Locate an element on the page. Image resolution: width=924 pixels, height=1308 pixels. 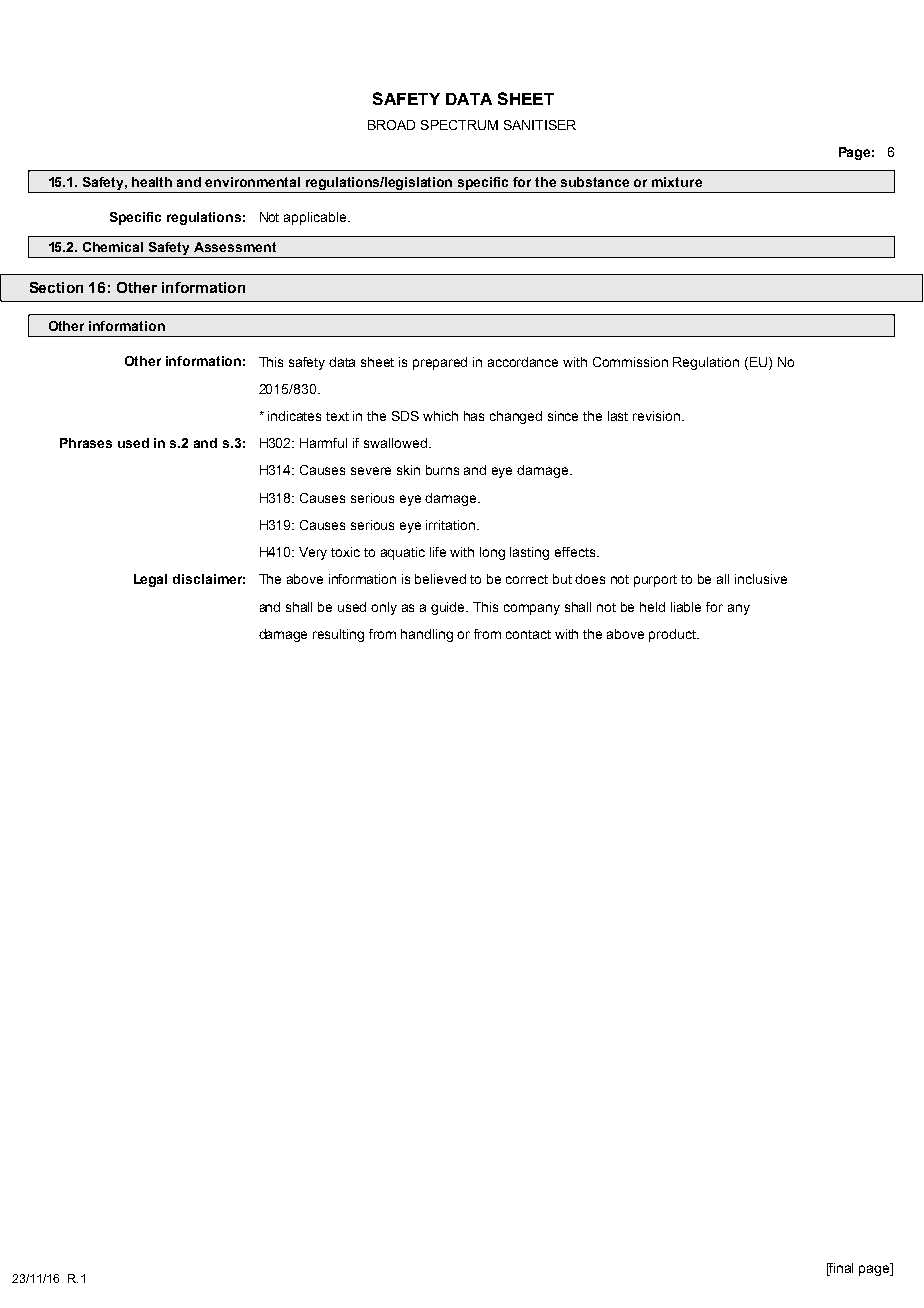
health is located at coordinates (152, 182).
